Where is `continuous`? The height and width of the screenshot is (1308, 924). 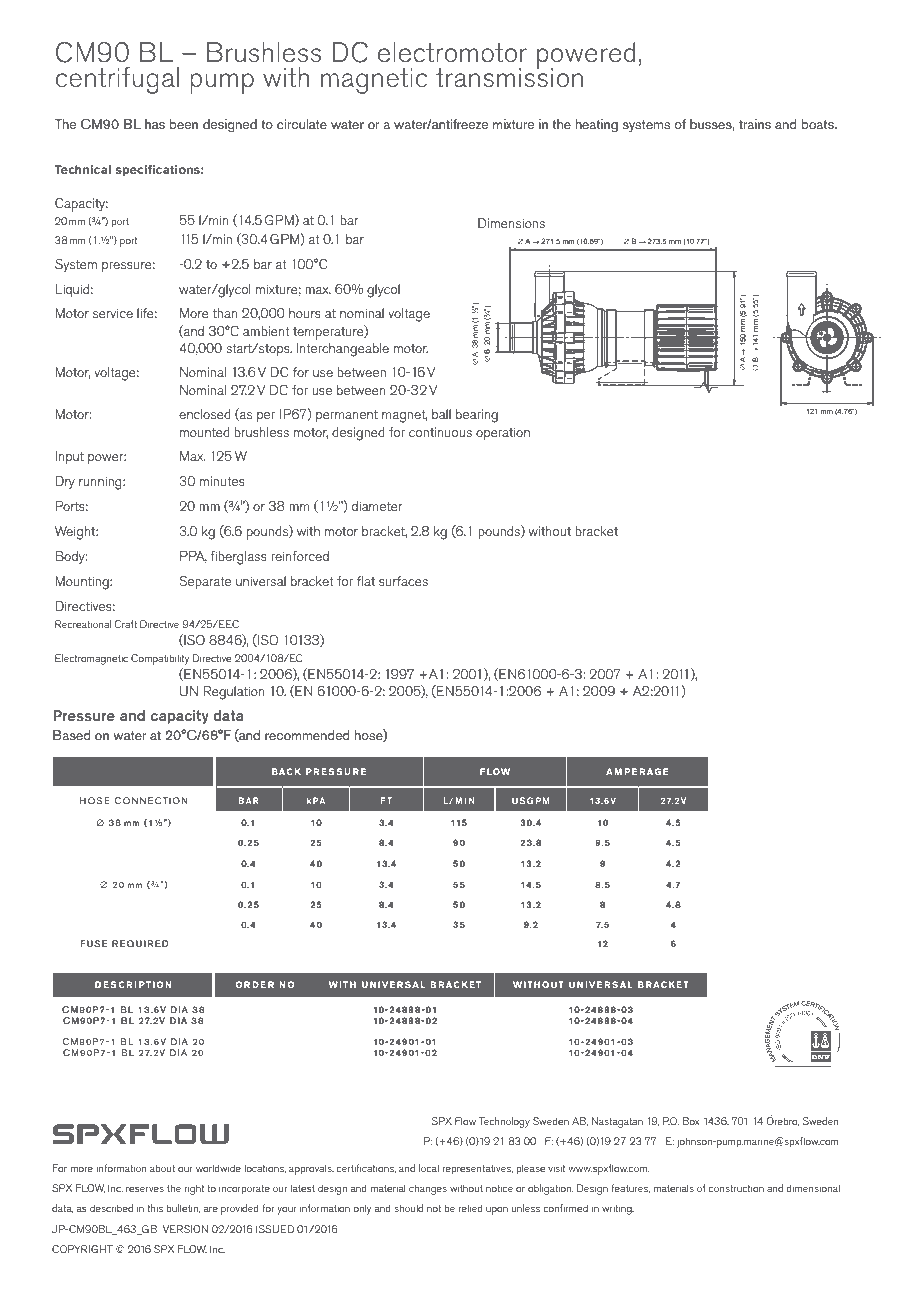 continuous is located at coordinates (440, 432).
